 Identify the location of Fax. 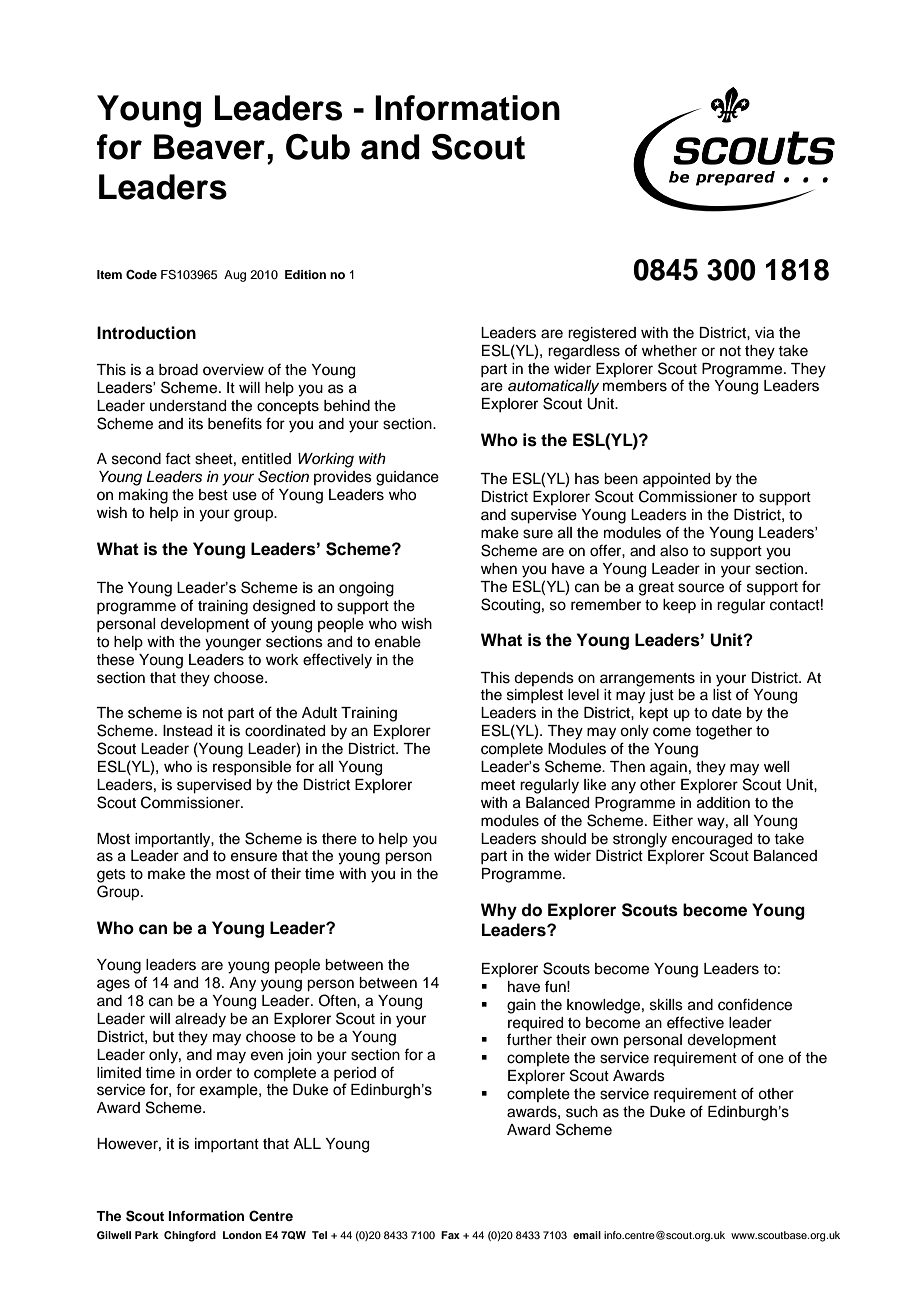
(450, 1235).
